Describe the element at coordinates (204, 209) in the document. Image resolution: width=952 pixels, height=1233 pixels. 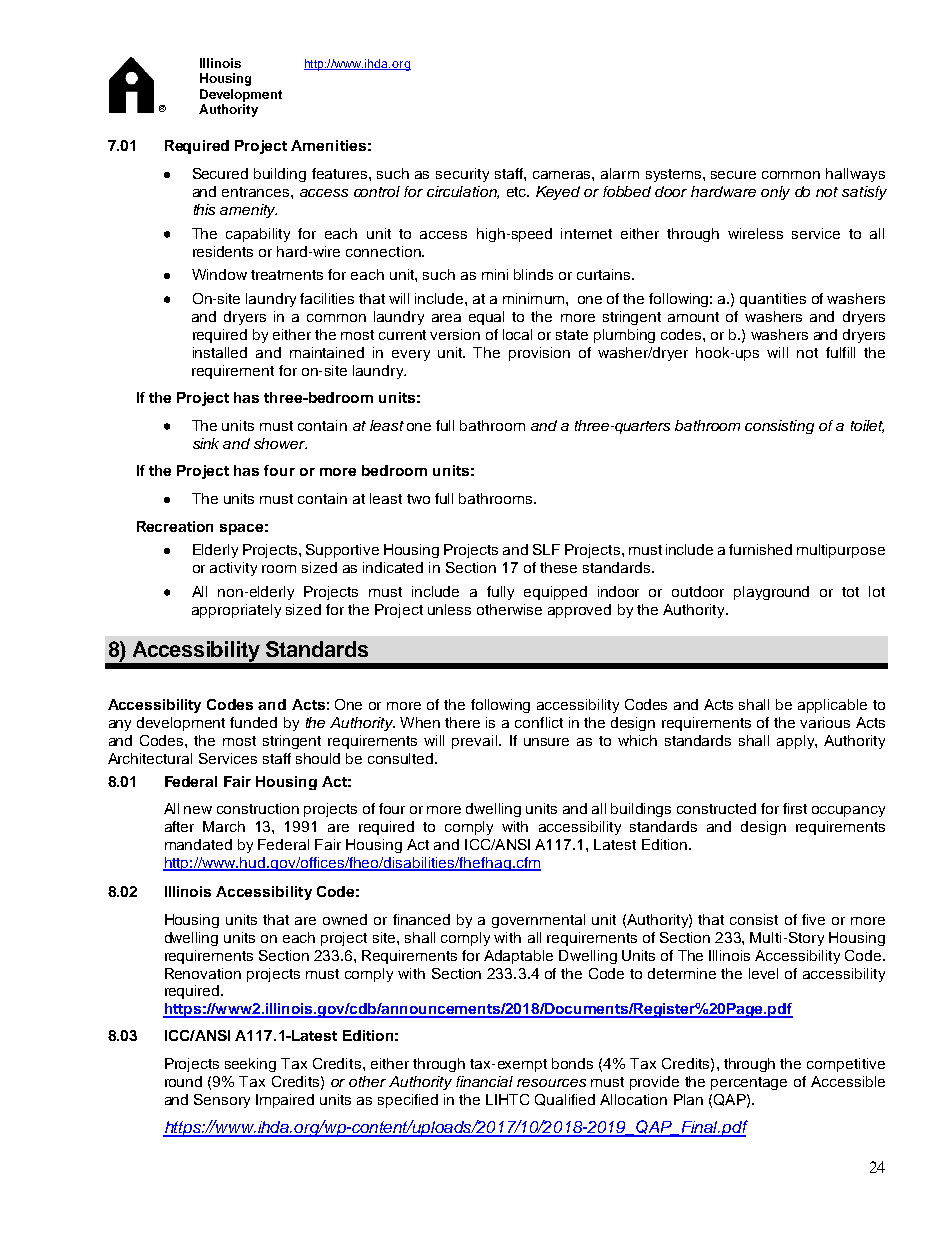
I see `this` at that location.
